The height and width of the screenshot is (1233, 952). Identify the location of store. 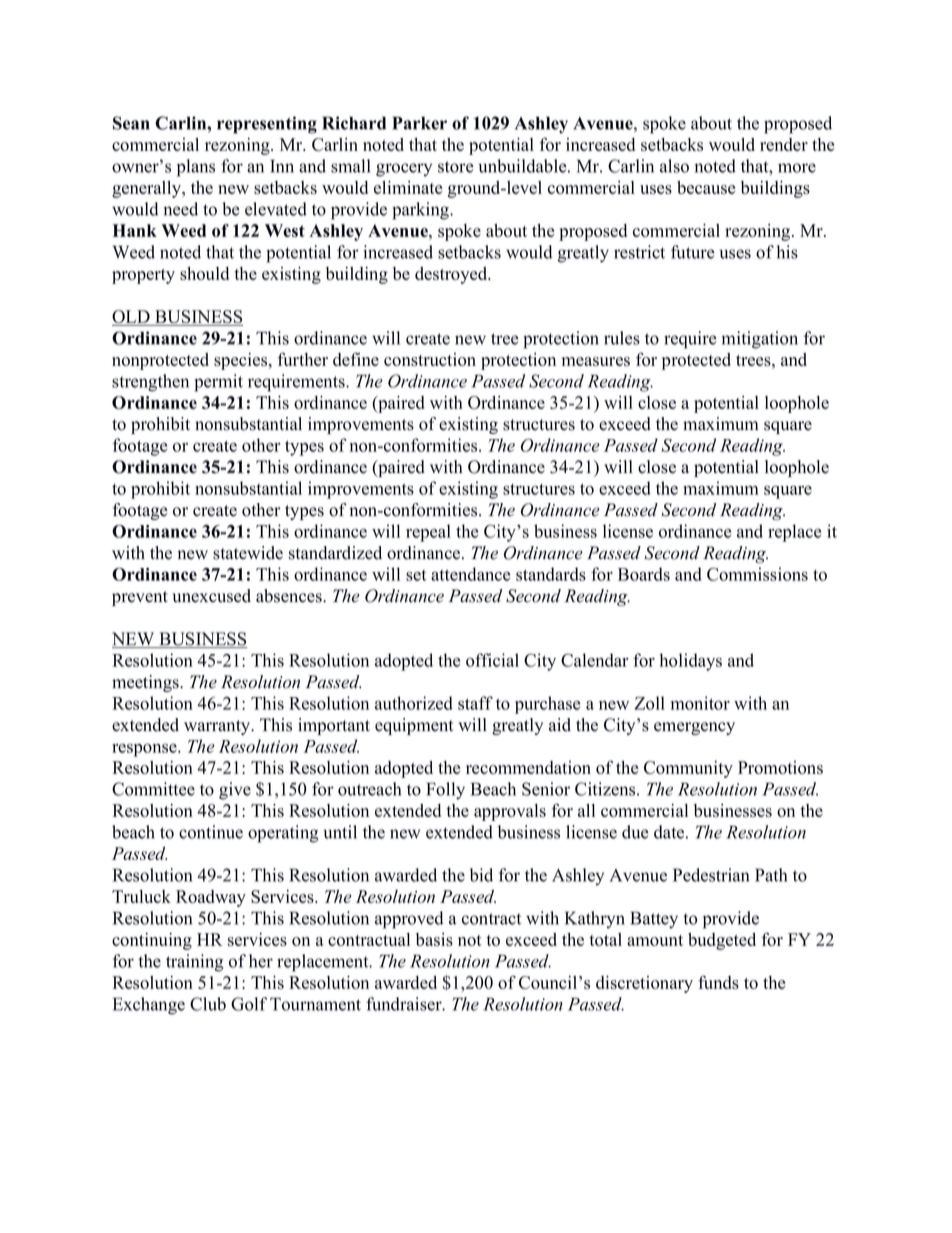
(456, 167).
